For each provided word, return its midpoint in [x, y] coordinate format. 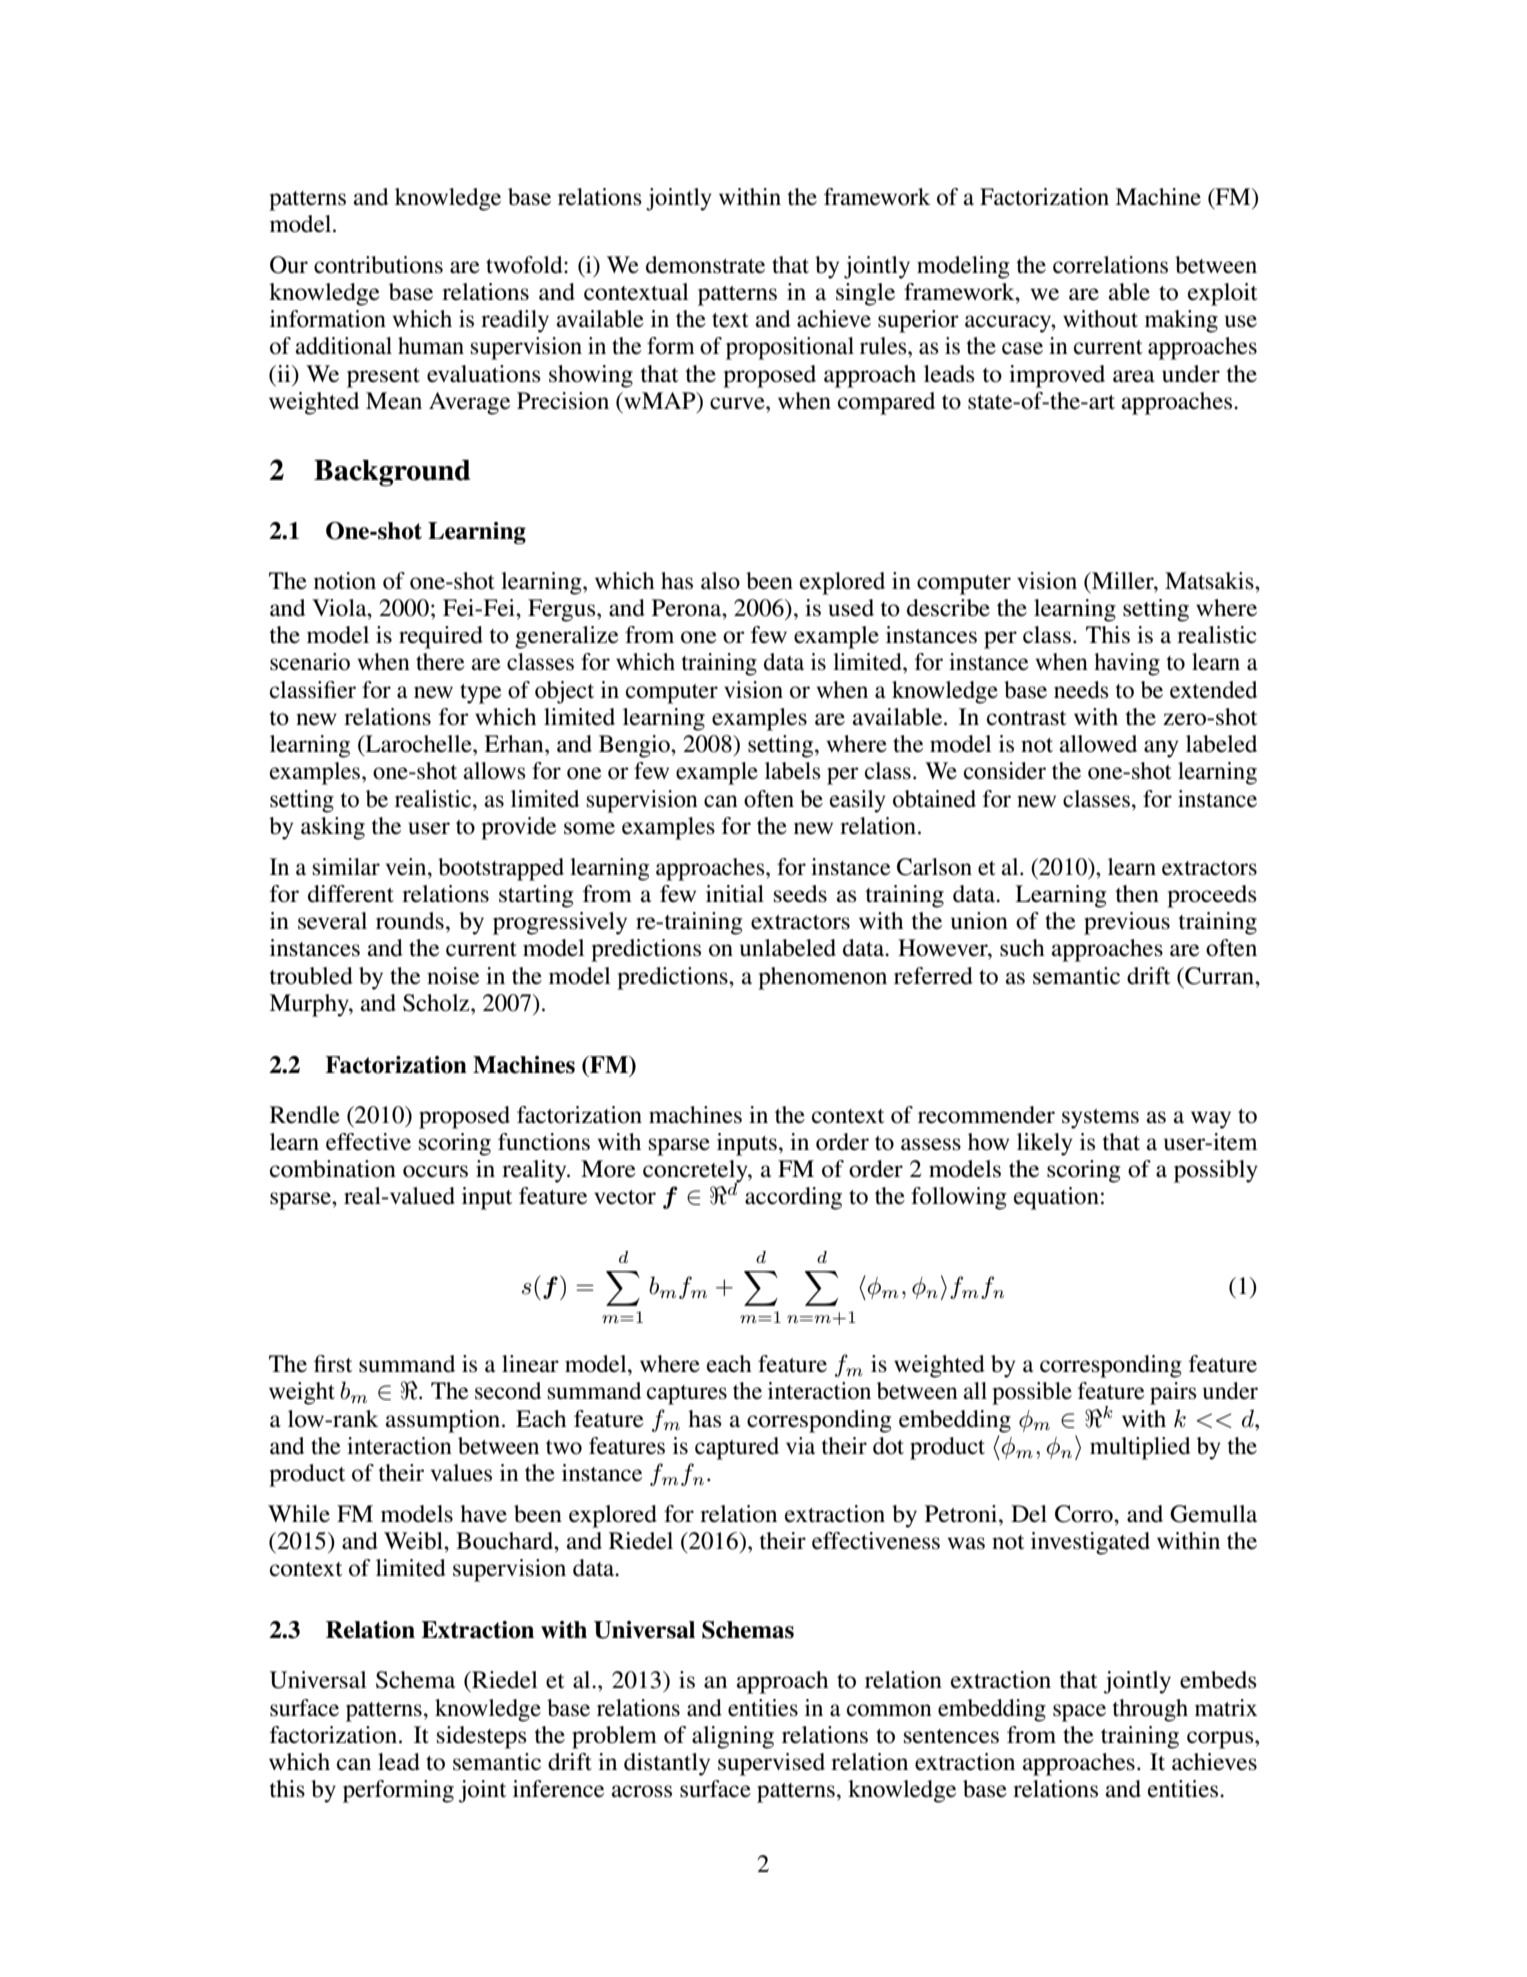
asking [333, 828]
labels [793, 771]
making [1181, 321]
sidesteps [482, 1737]
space [1079, 1713]
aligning [733, 1737]
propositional [790, 348]
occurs [435, 1171]
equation [1056, 1198]
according [793, 1198]
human [431, 346]
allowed [1098, 744]
